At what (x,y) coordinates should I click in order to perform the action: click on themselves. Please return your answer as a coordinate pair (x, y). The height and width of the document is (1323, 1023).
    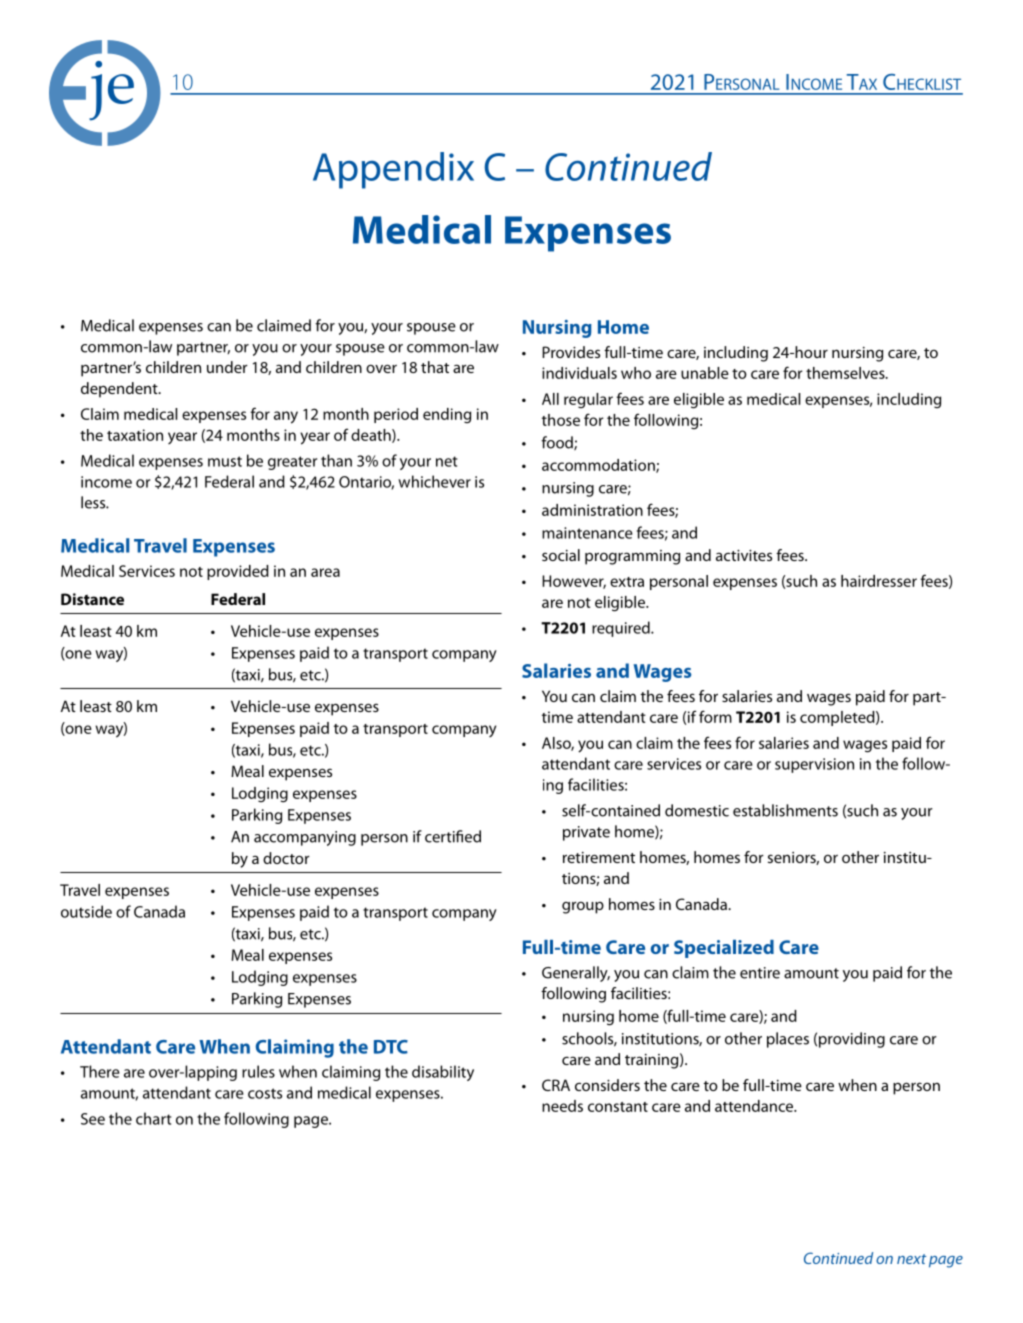
    Looking at the image, I should click on (846, 373).
